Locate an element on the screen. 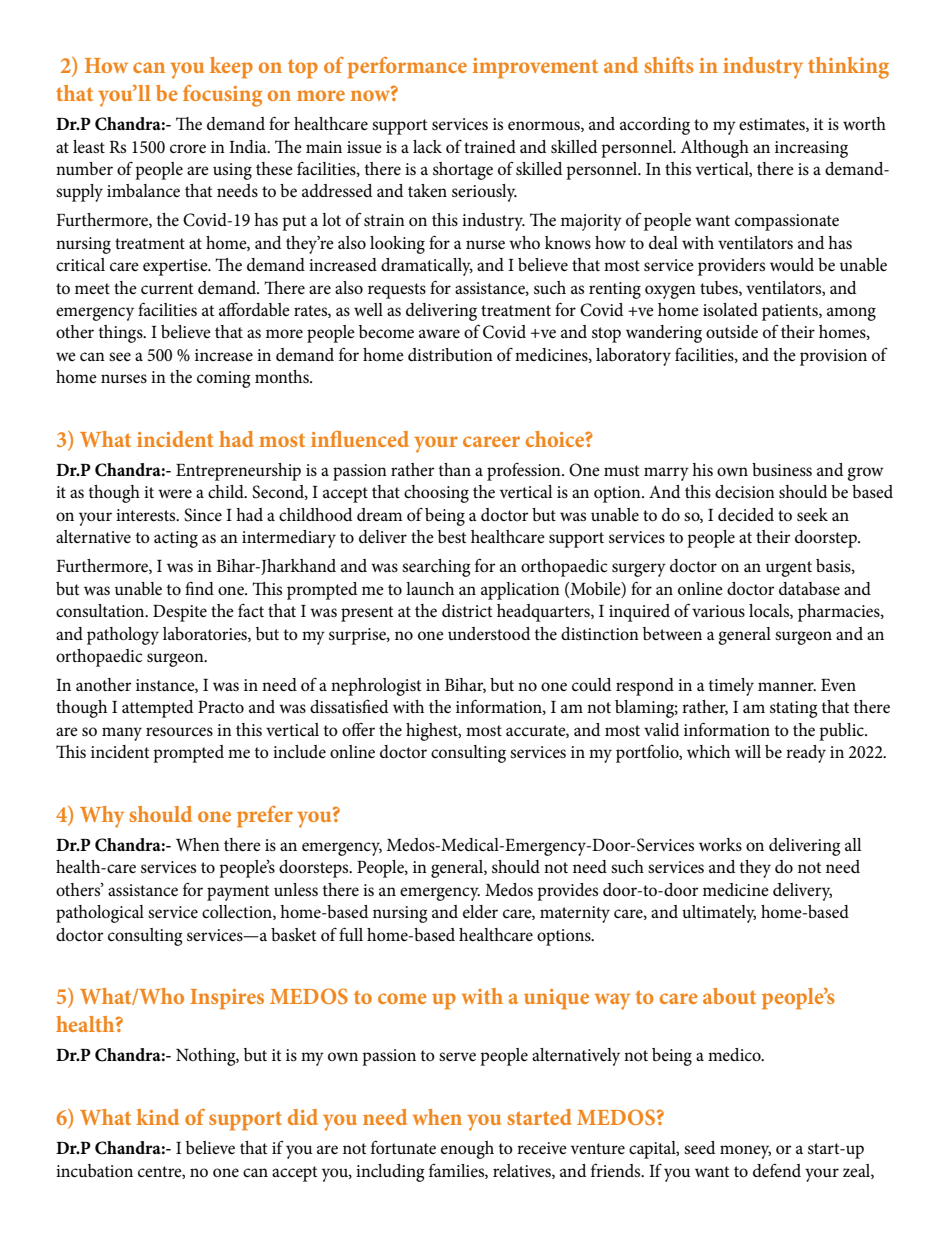 The image size is (952, 1233). district is located at coordinates (467, 611).
